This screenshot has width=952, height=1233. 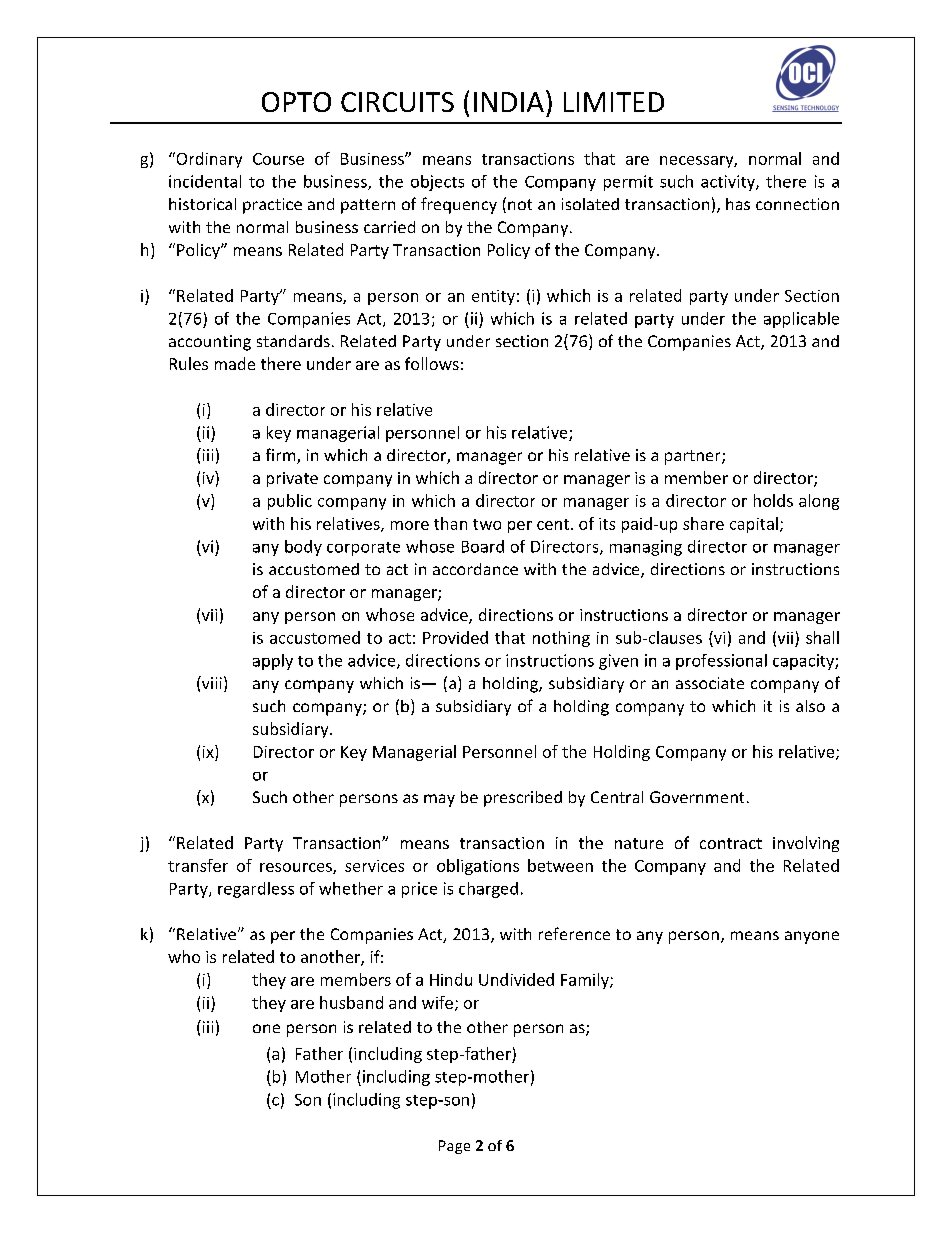 What do you see at coordinates (509, 102) in the screenshot?
I see `INDIA` at bounding box center [509, 102].
